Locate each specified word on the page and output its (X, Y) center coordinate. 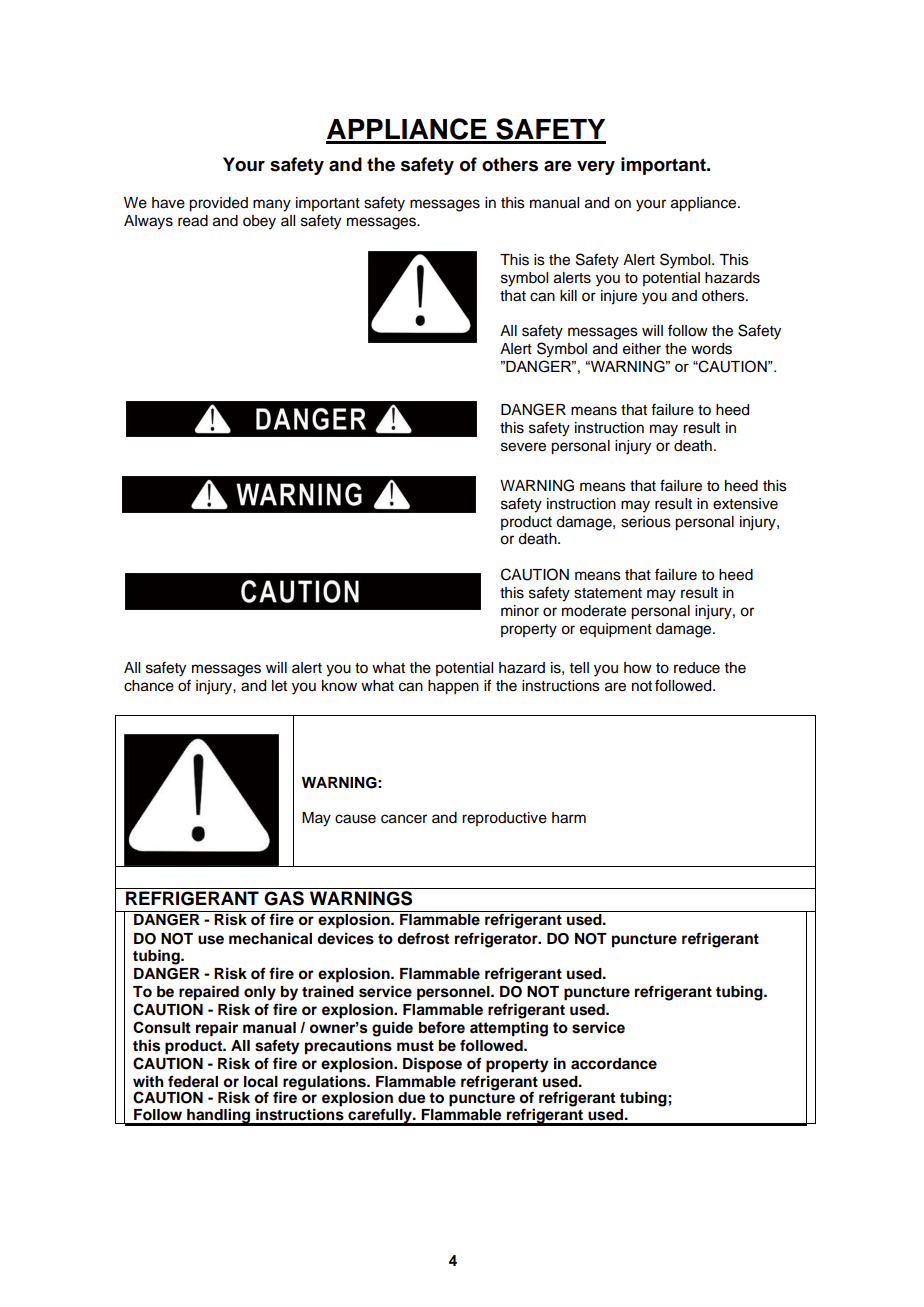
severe (523, 447)
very (596, 168)
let (279, 686)
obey (259, 222)
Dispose (432, 1065)
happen (453, 687)
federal (193, 1081)
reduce (697, 668)
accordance (614, 1064)
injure (619, 297)
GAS (284, 898)
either (642, 349)
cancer (404, 819)
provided (218, 204)
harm (569, 818)
